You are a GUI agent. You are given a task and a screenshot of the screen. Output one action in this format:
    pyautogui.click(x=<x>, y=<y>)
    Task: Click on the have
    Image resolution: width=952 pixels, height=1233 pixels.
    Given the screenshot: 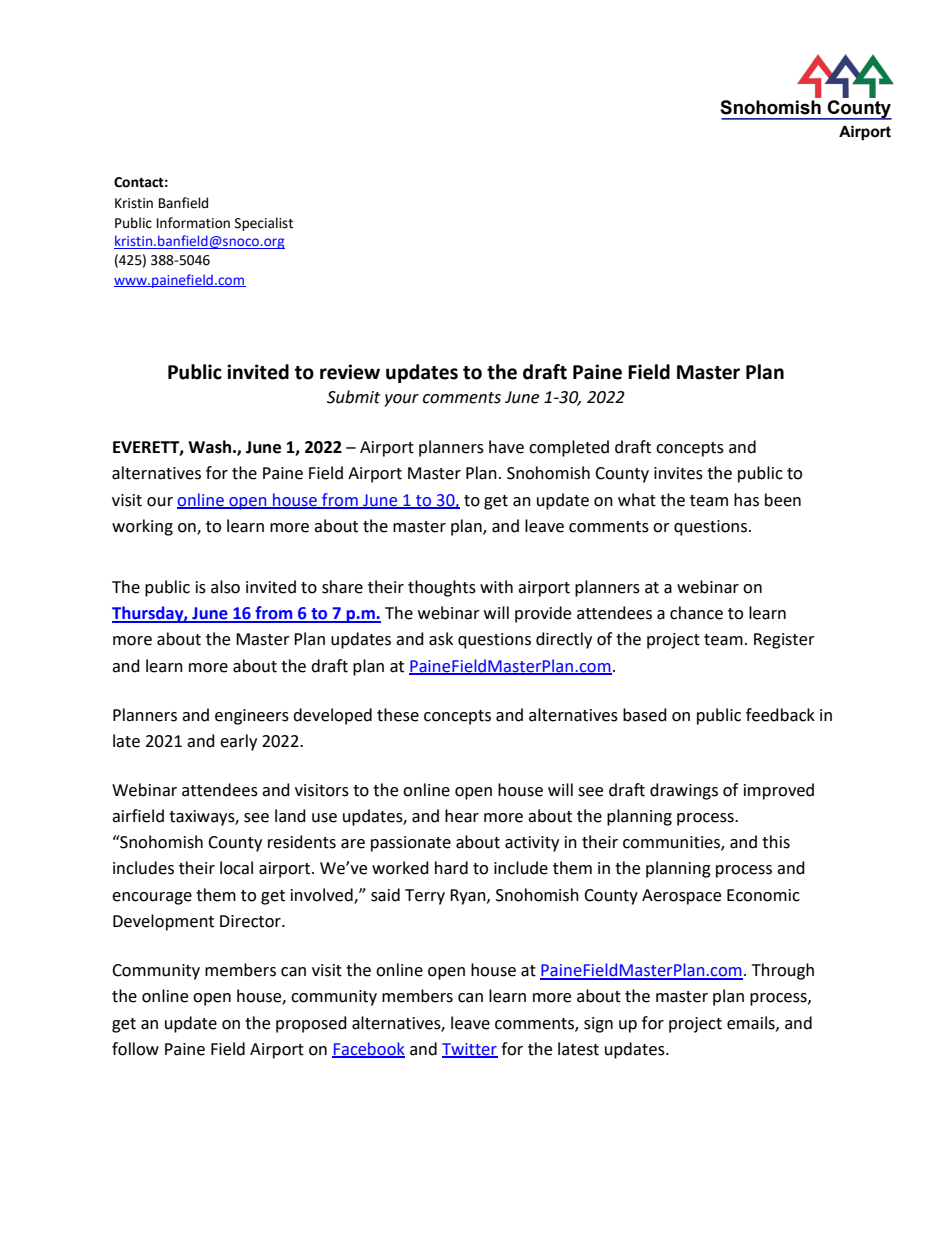 What is the action you would take?
    pyautogui.click(x=506, y=447)
